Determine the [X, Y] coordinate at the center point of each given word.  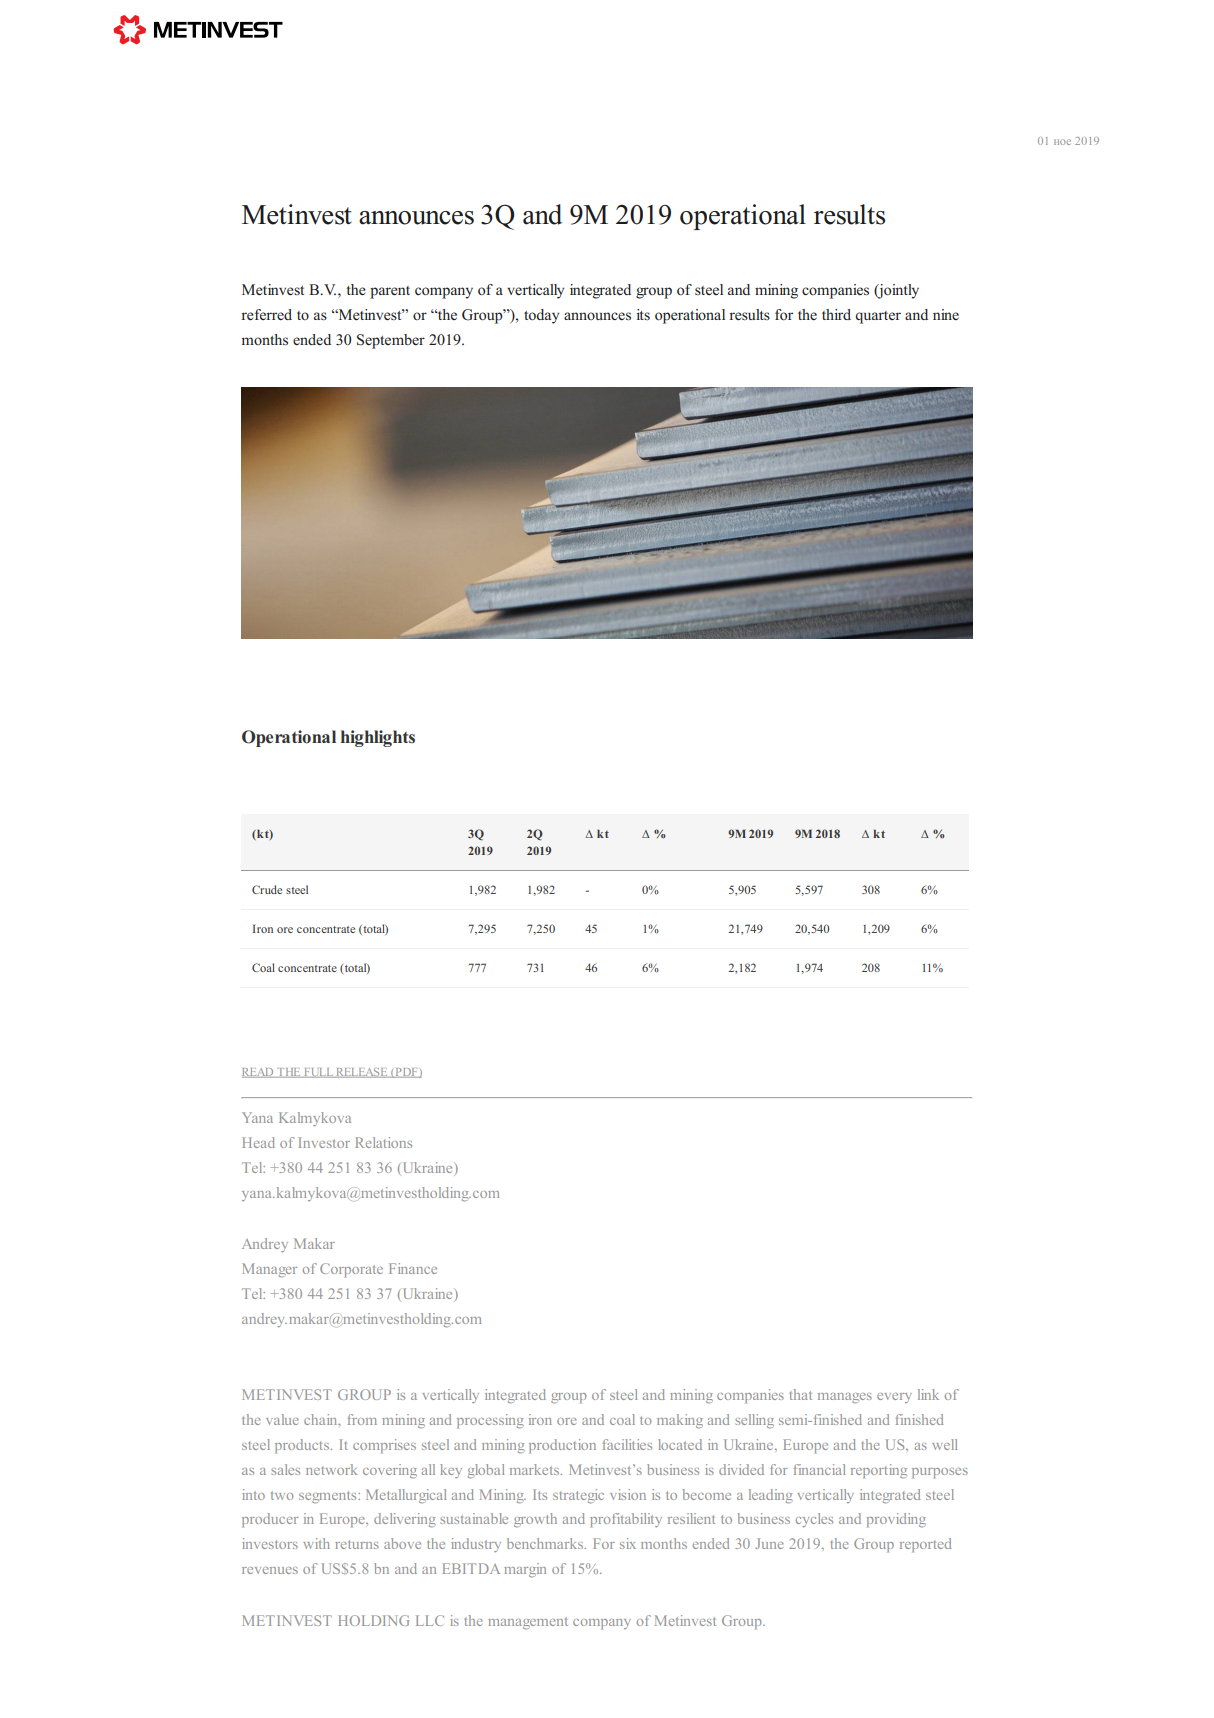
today [541, 316]
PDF [406, 1073]
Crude [267, 889]
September [391, 341]
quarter [878, 317]
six [628, 1543]
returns [357, 1544]
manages [845, 1398]
